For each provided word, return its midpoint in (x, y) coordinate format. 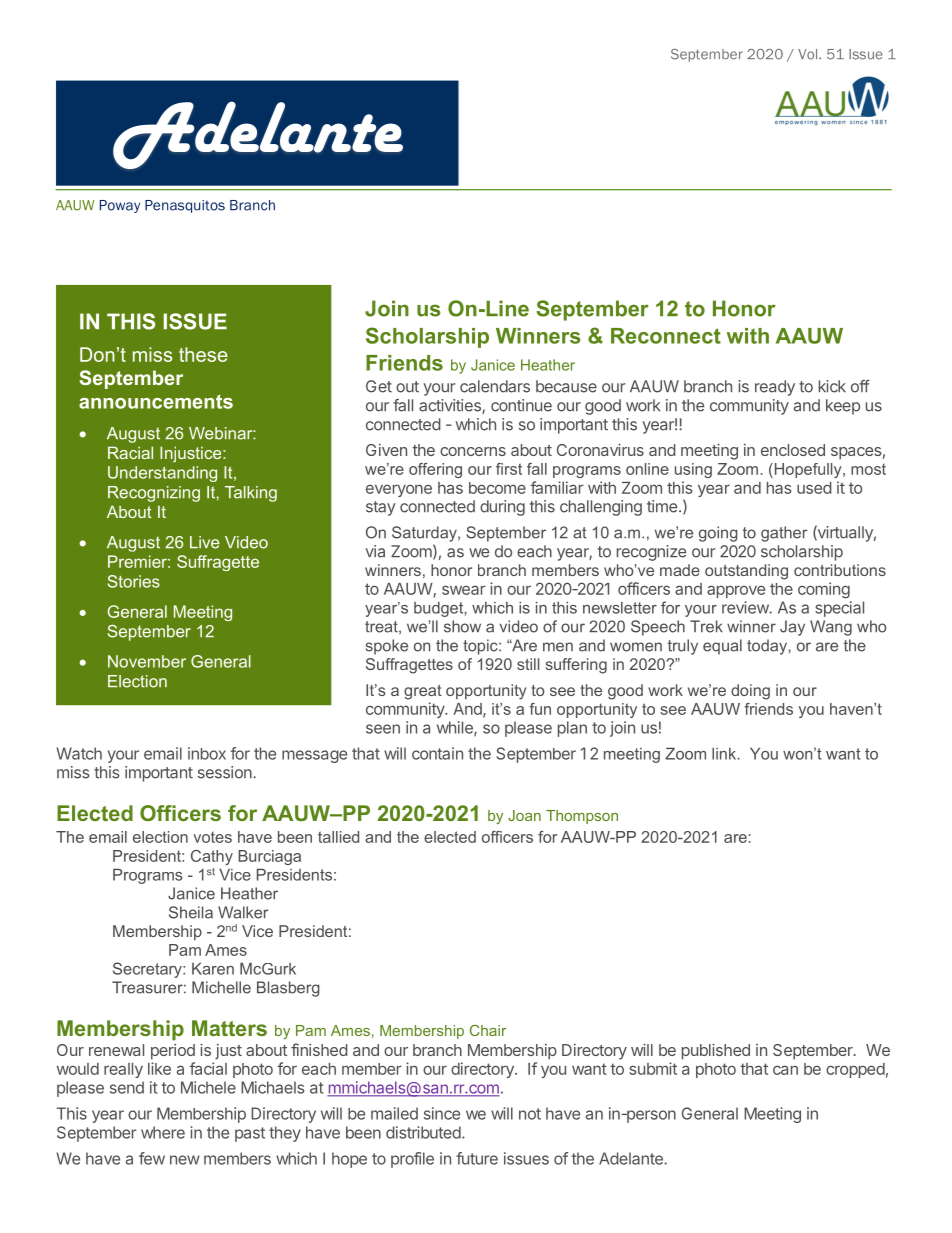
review (746, 607)
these (203, 354)
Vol (809, 54)
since (442, 1113)
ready (775, 388)
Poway (120, 206)
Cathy (212, 857)
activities (451, 406)
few (152, 1158)
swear (464, 590)
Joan (524, 815)
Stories (133, 581)
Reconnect (666, 336)
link (725, 754)
